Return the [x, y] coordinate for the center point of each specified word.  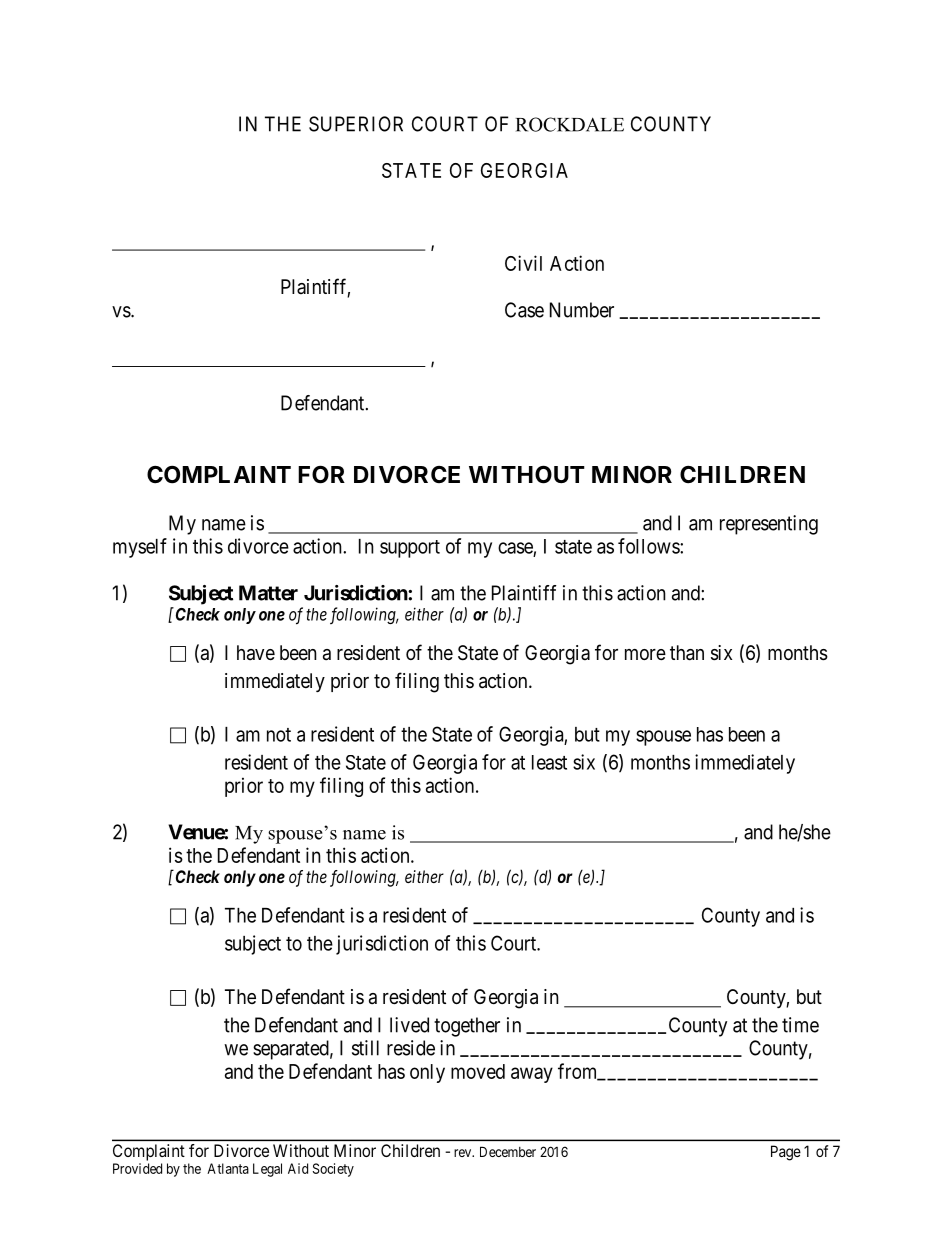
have [256, 653]
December [508, 1151]
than [687, 653]
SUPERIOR [356, 124]
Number [582, 310]
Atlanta [228, 1168]
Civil [523, 263]
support [410, 549]
